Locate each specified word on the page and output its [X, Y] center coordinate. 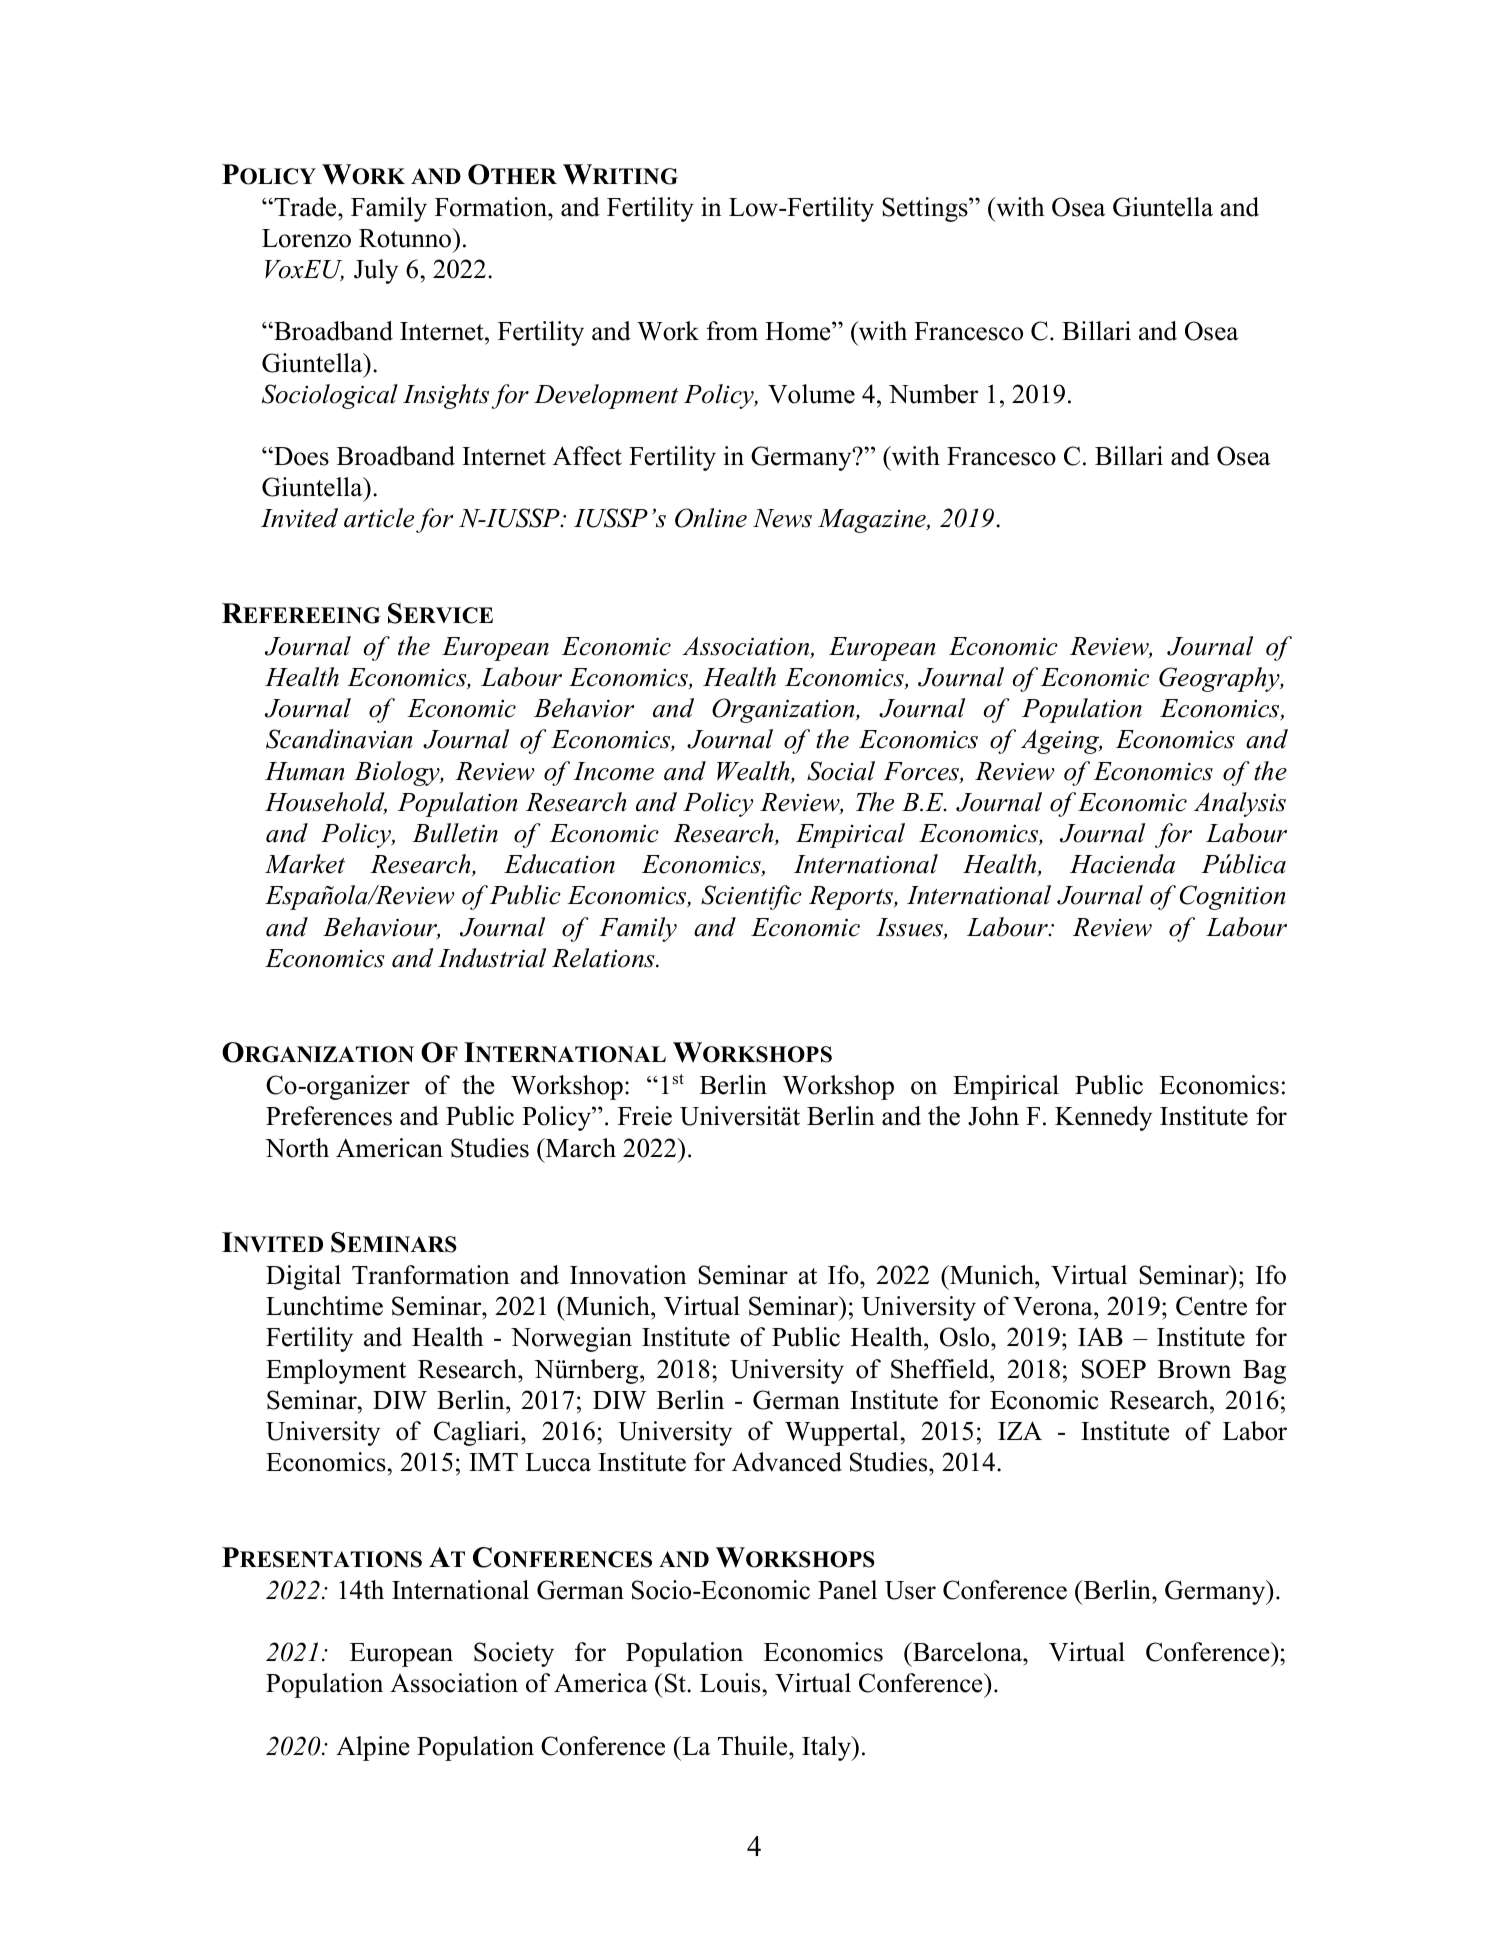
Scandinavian [339, 739]
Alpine [373, 1748]
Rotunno [406, 238]
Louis [730, 1683]
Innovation [628, 1275]
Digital [303, 1277]
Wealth [754, 772]
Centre [1211, 1306]
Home [799, 331]
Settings [926, 209]
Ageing [1061, 741]
